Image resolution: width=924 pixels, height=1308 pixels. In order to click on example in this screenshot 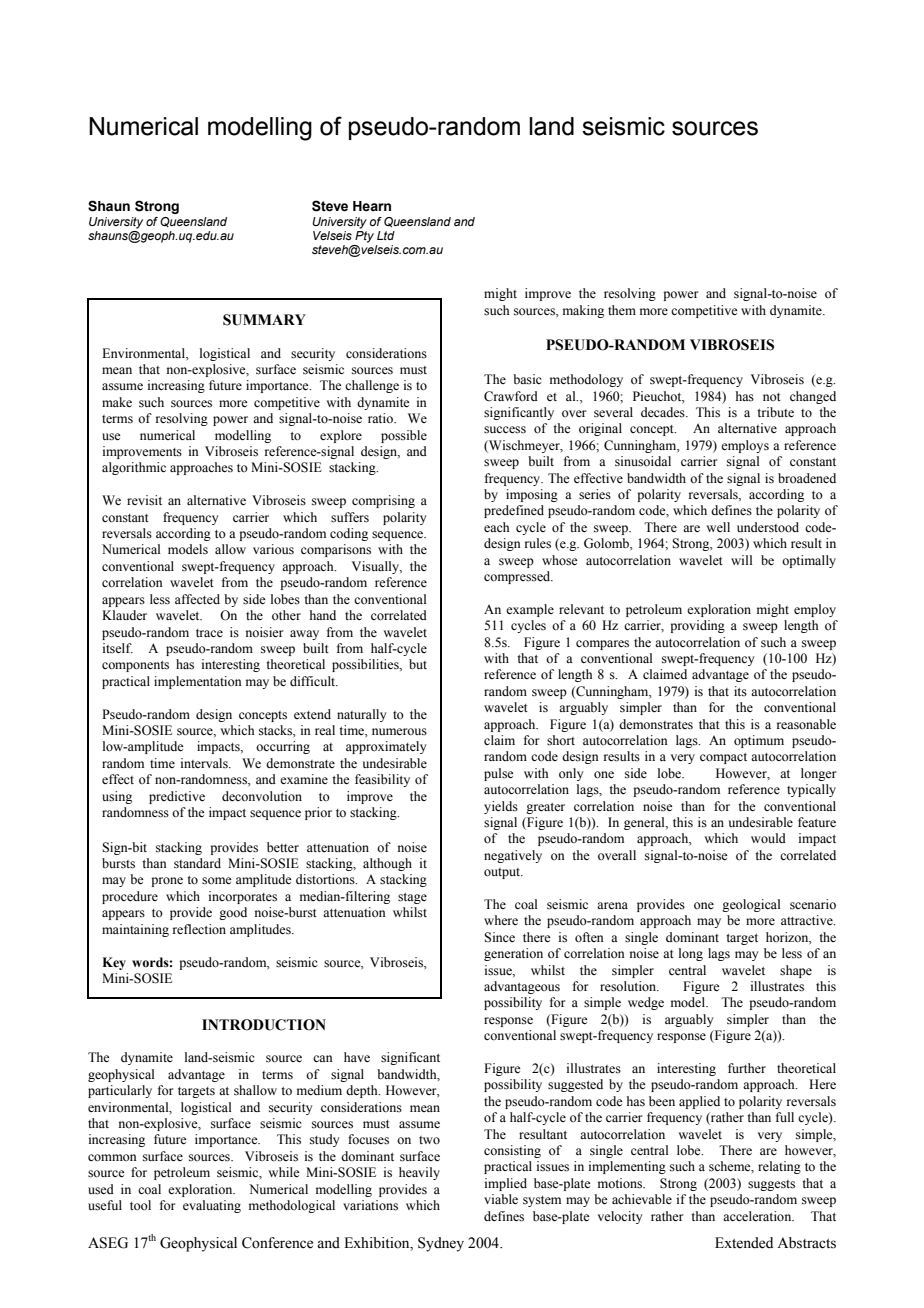, I will do `click(530, 610)`.
